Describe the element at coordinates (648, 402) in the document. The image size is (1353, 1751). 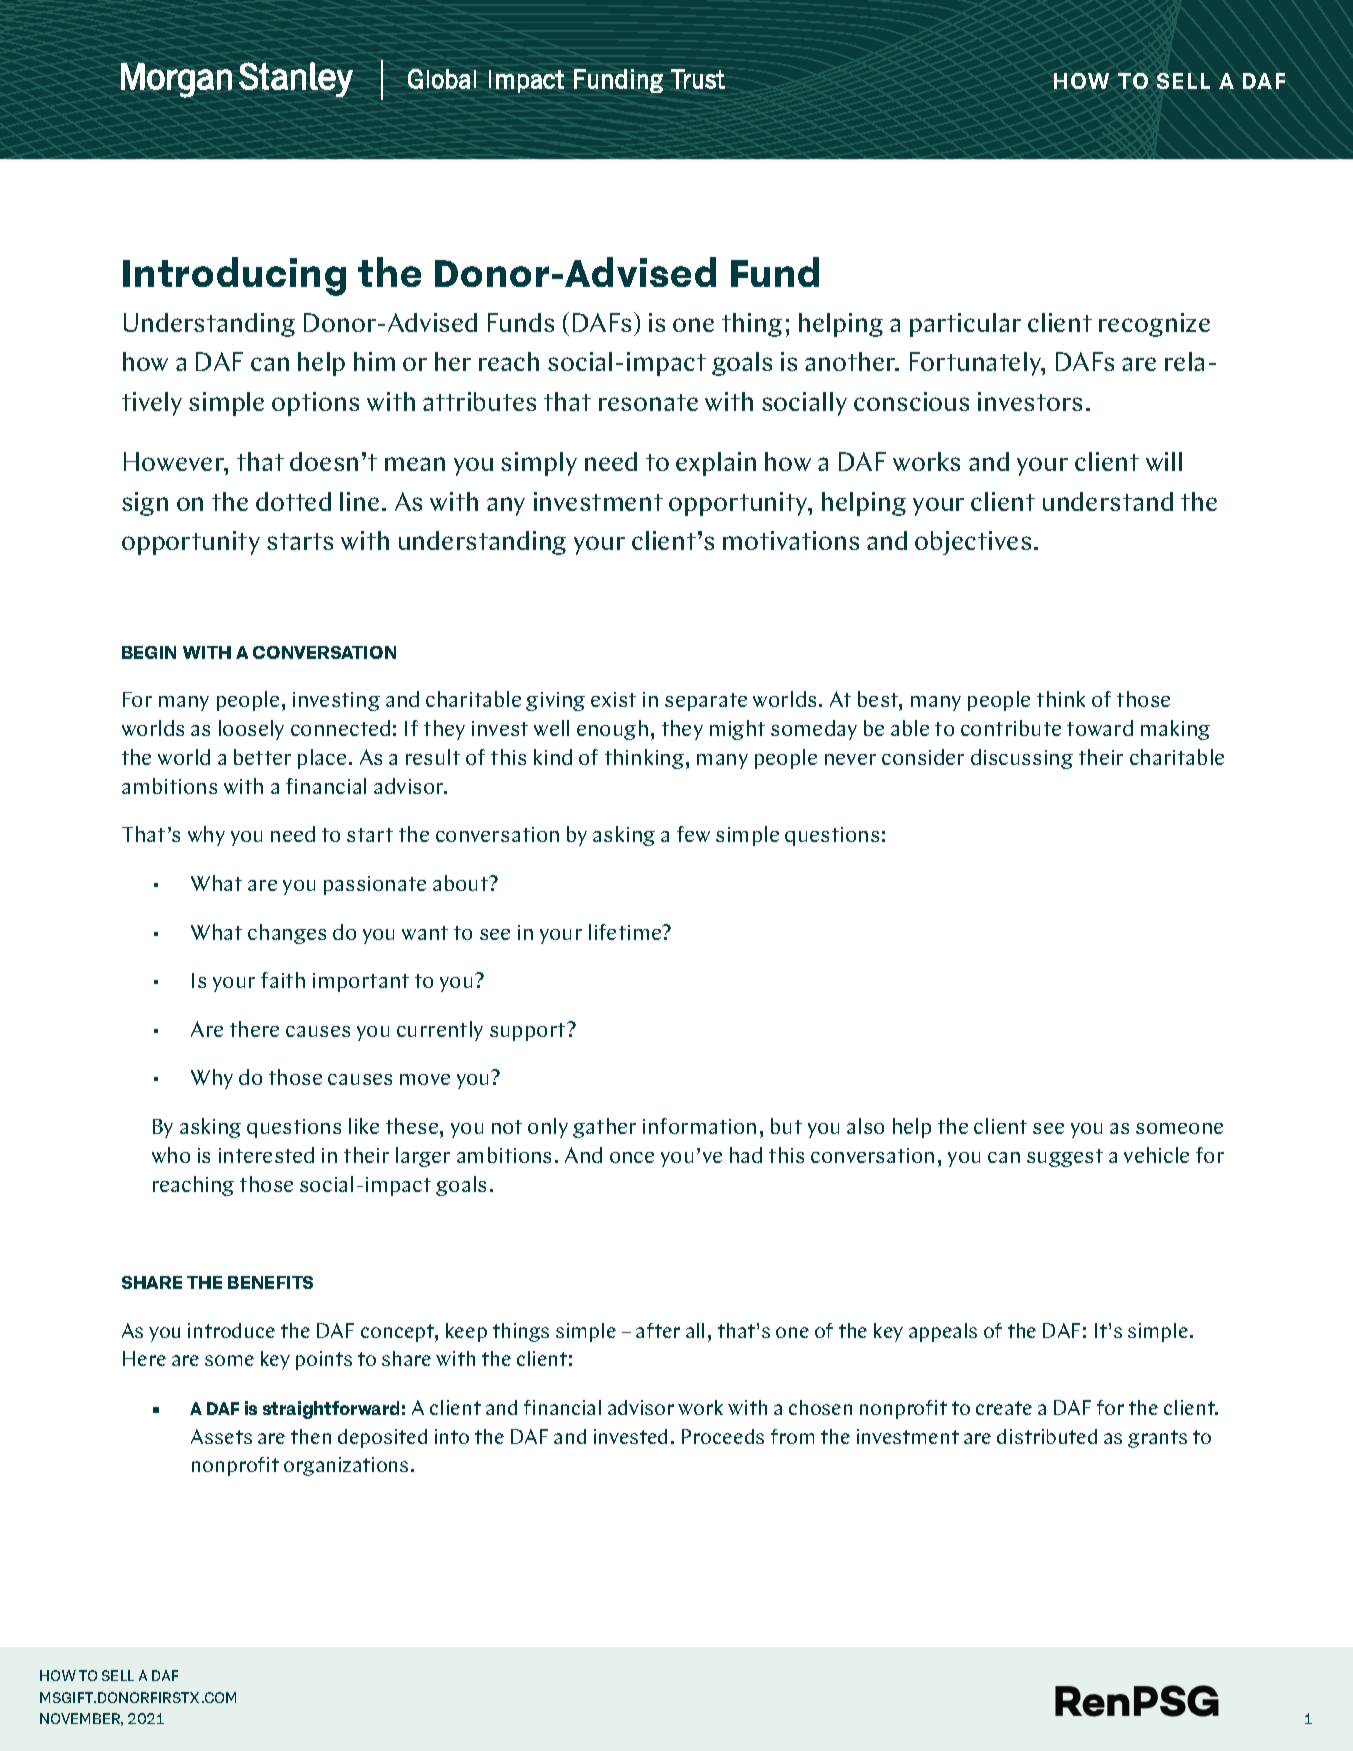
I see `resonate` at that location.
